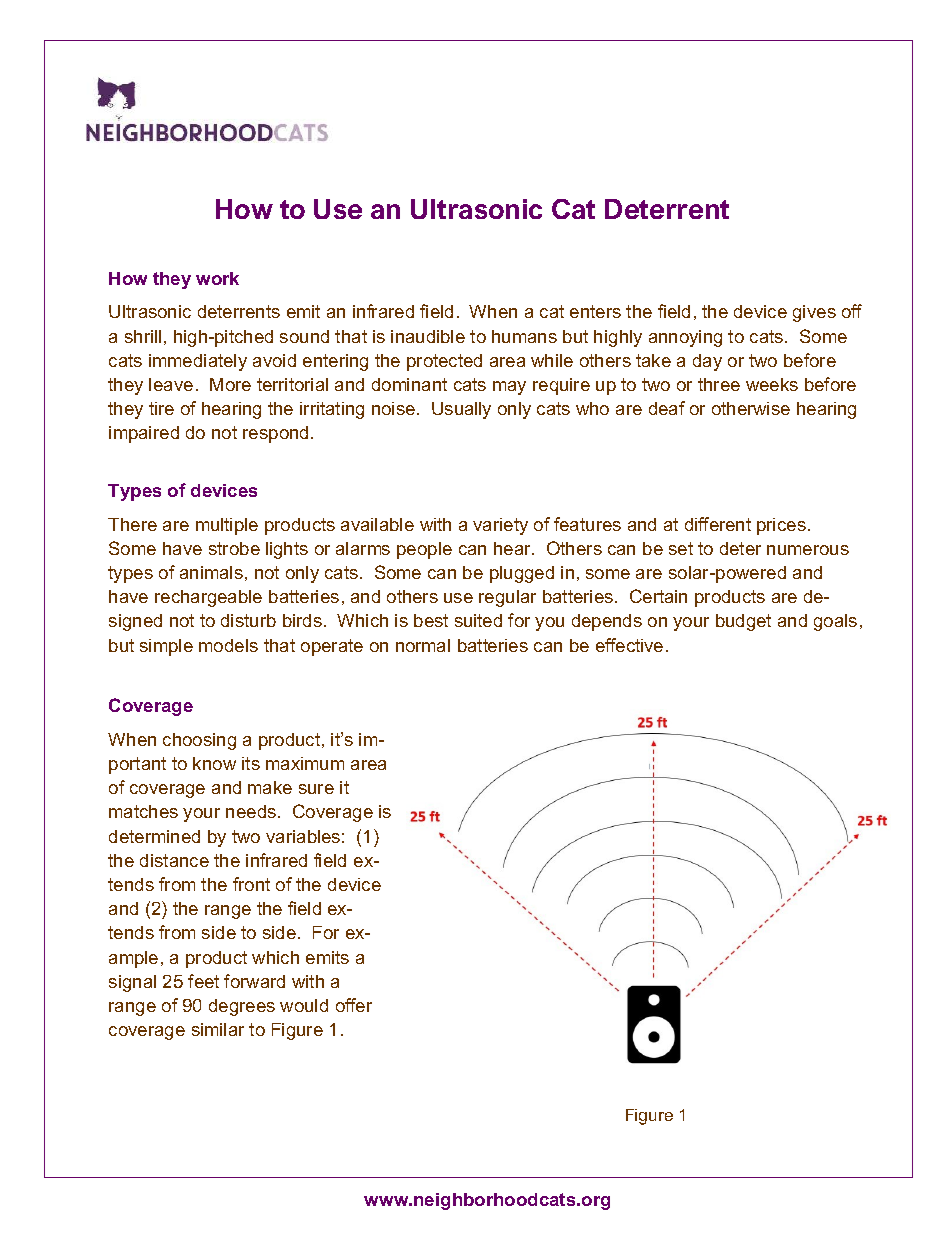 The image size is (952, 1233). I want to click on models, so click(228, 645).
